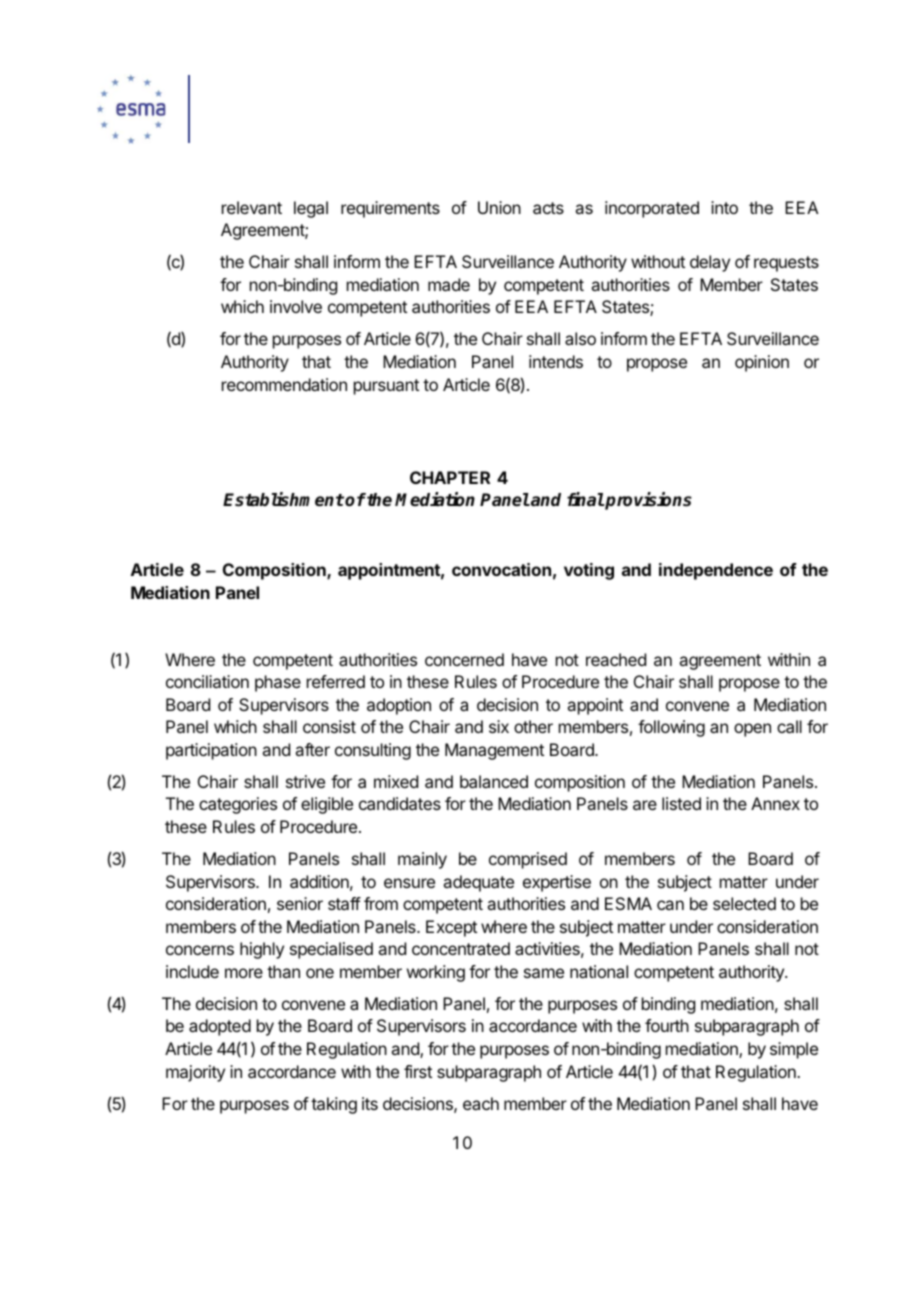  I want to click on Union, so click(499, 207).
